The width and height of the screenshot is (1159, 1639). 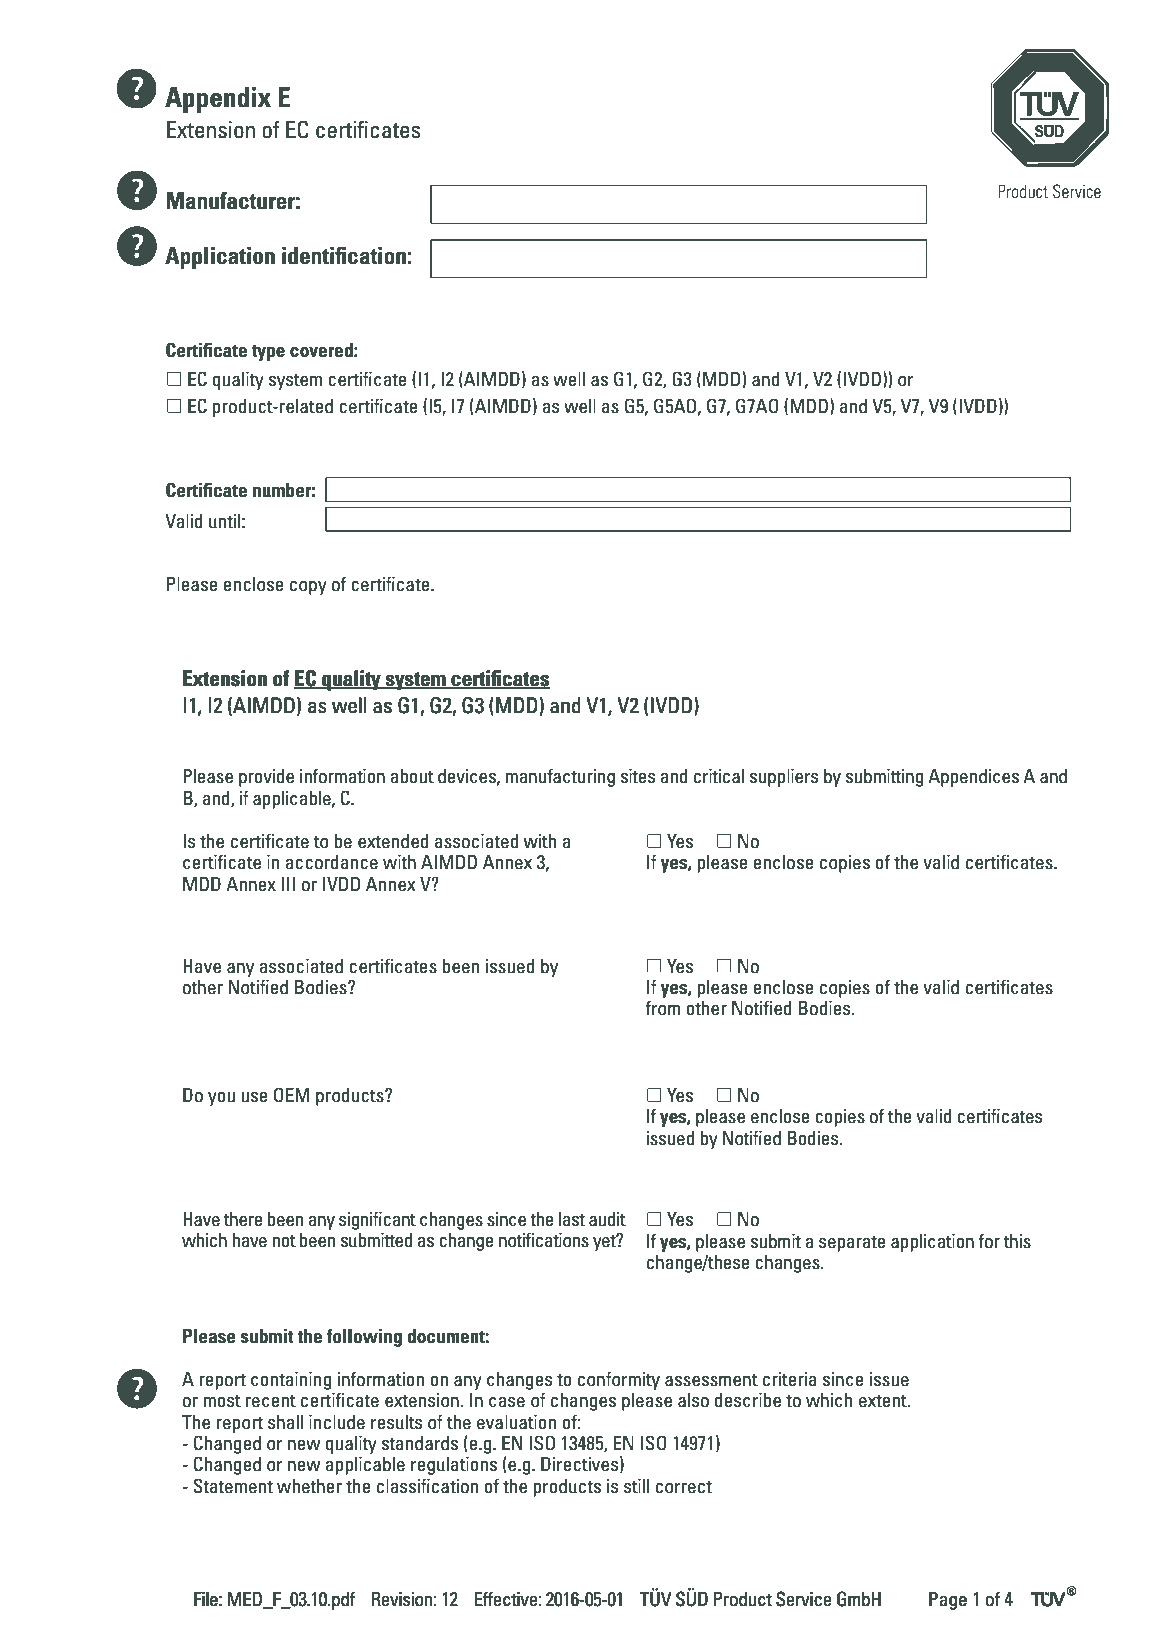 I want to click on separate, so click(x=852, y=1244).
